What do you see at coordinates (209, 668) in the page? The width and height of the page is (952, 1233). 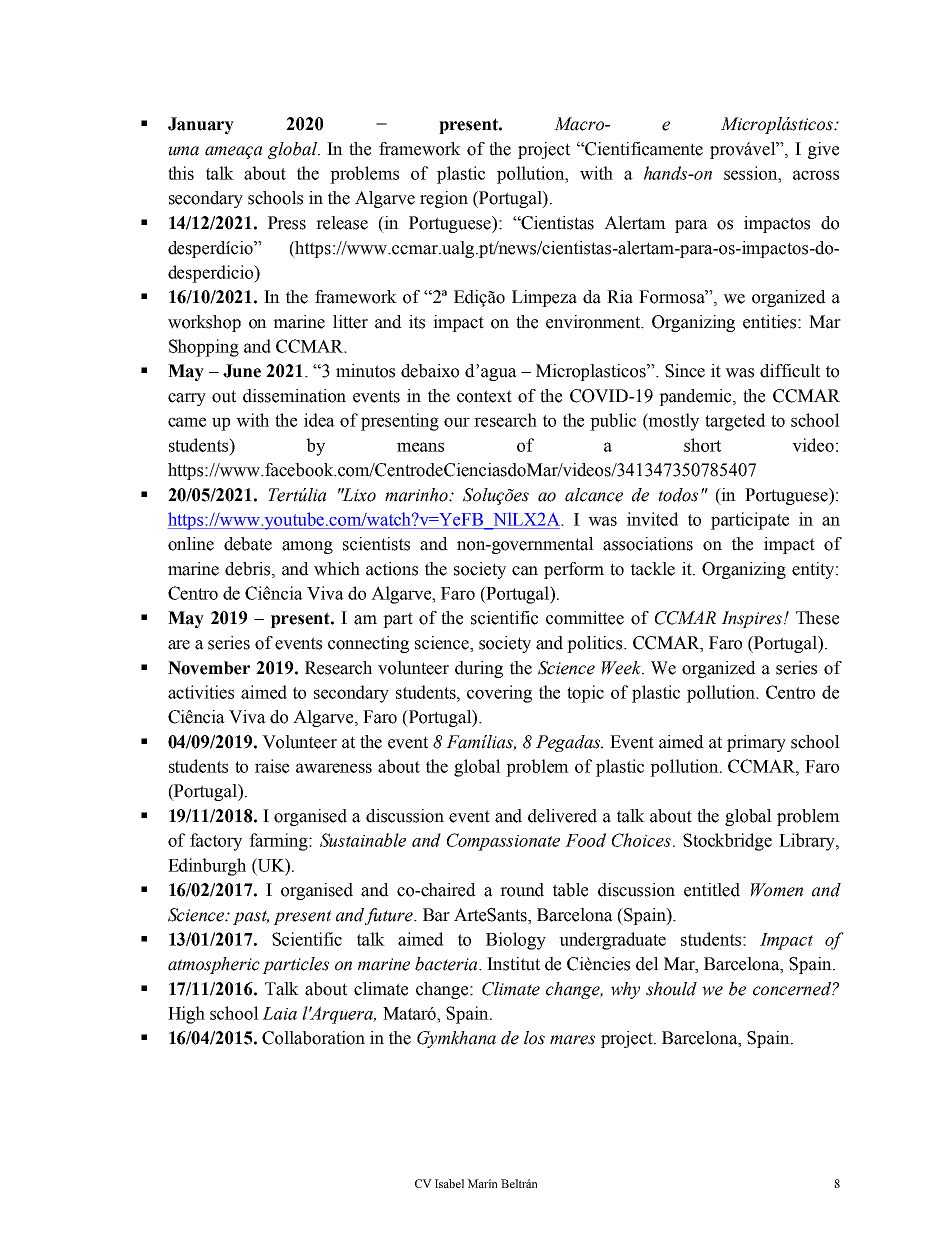 I see `November` at bounding box center [209, 668].
